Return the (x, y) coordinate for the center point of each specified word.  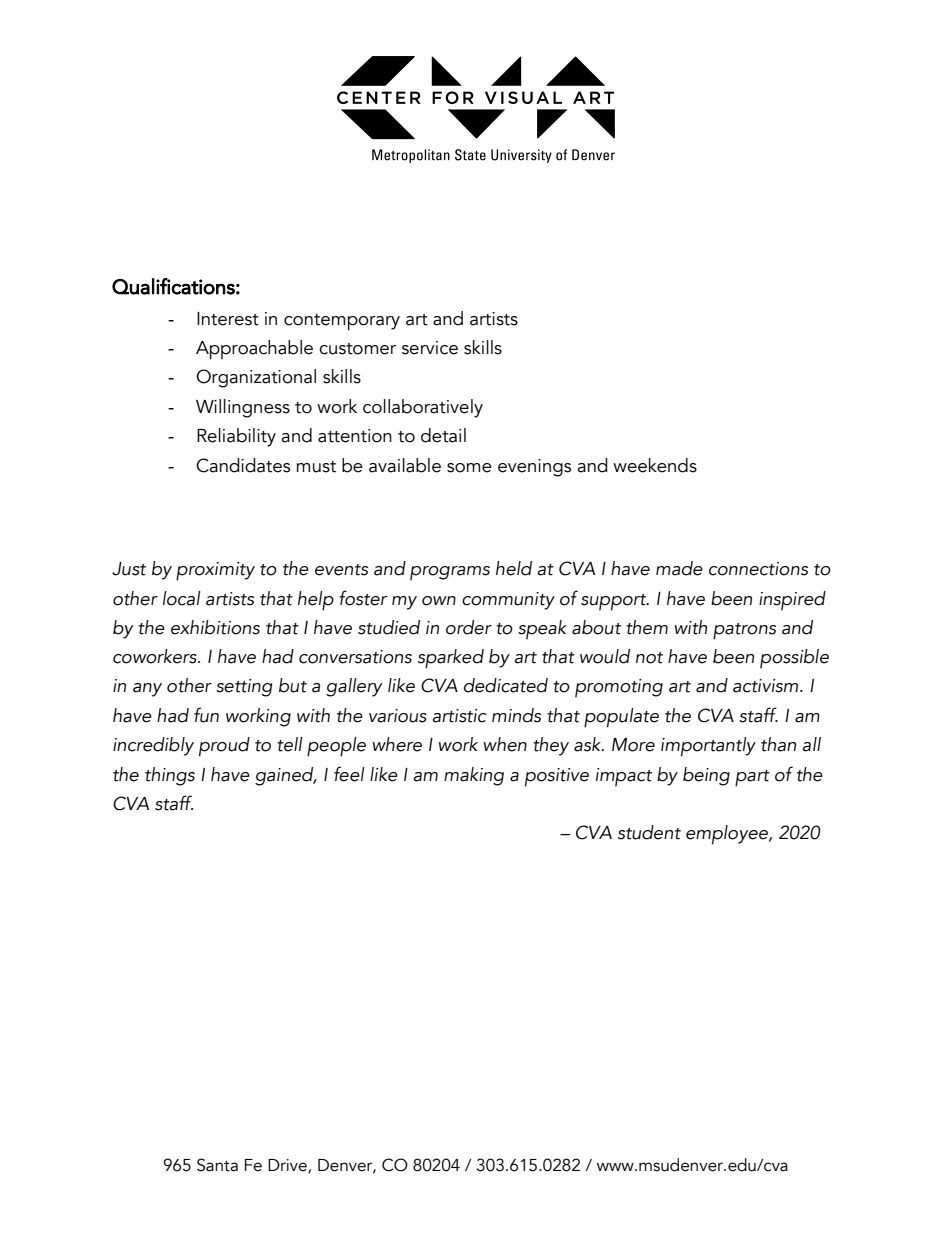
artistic (459, 716)
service (430, 348)
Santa (217, 1165)
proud (224, 747)
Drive (288, 1166)
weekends (655, 465)
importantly (708, 747)
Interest (228, 319)
